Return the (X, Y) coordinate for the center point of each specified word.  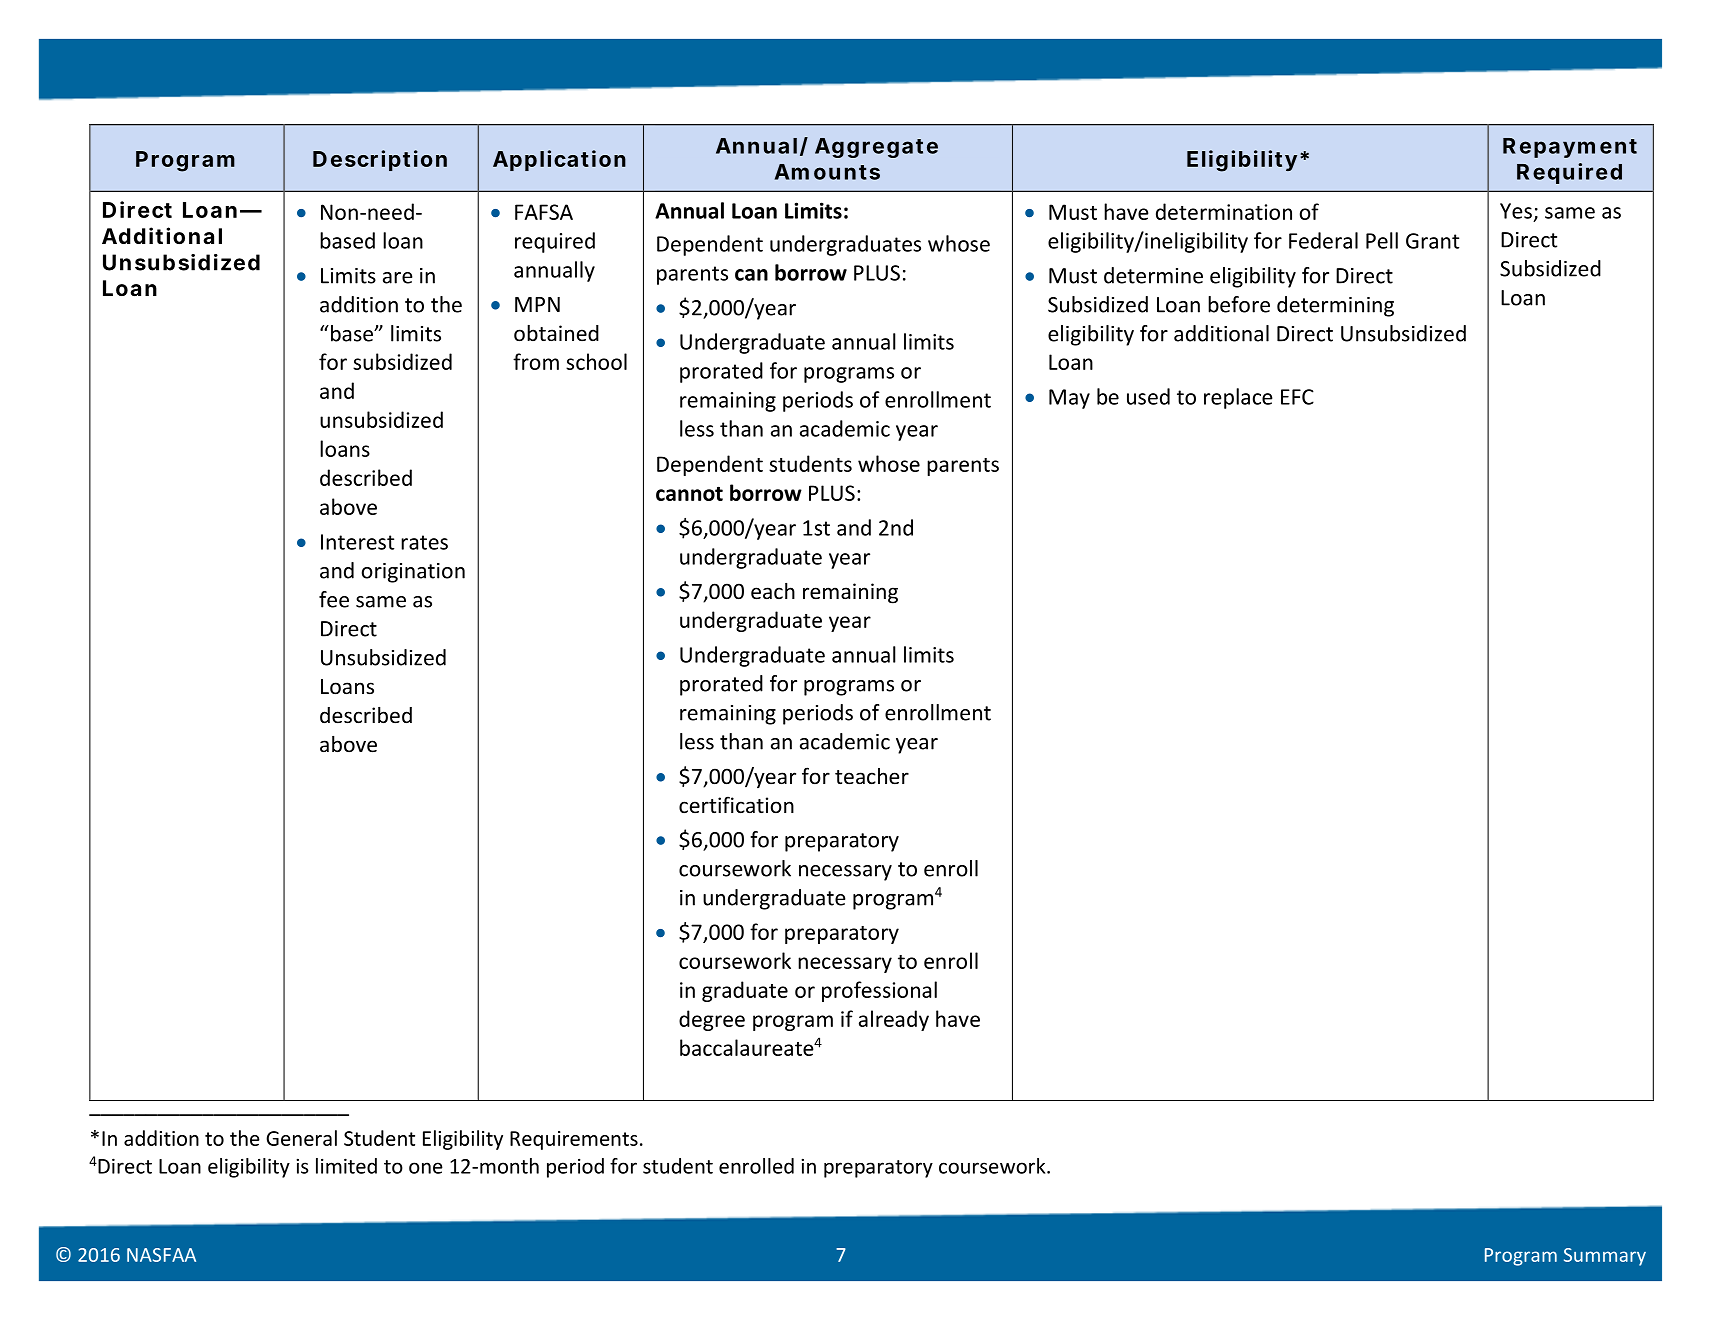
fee (334, 599)
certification (736, 805)
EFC (1297, 397)
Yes (1516, 211)
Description (380, 160)
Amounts (827, 172)
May (1069, 399)
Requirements (574, 1140)
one (426, 1168)
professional (879, 991)
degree (712, 1020)
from (536, 361)
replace (1238, 398)
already (894, 1020)
